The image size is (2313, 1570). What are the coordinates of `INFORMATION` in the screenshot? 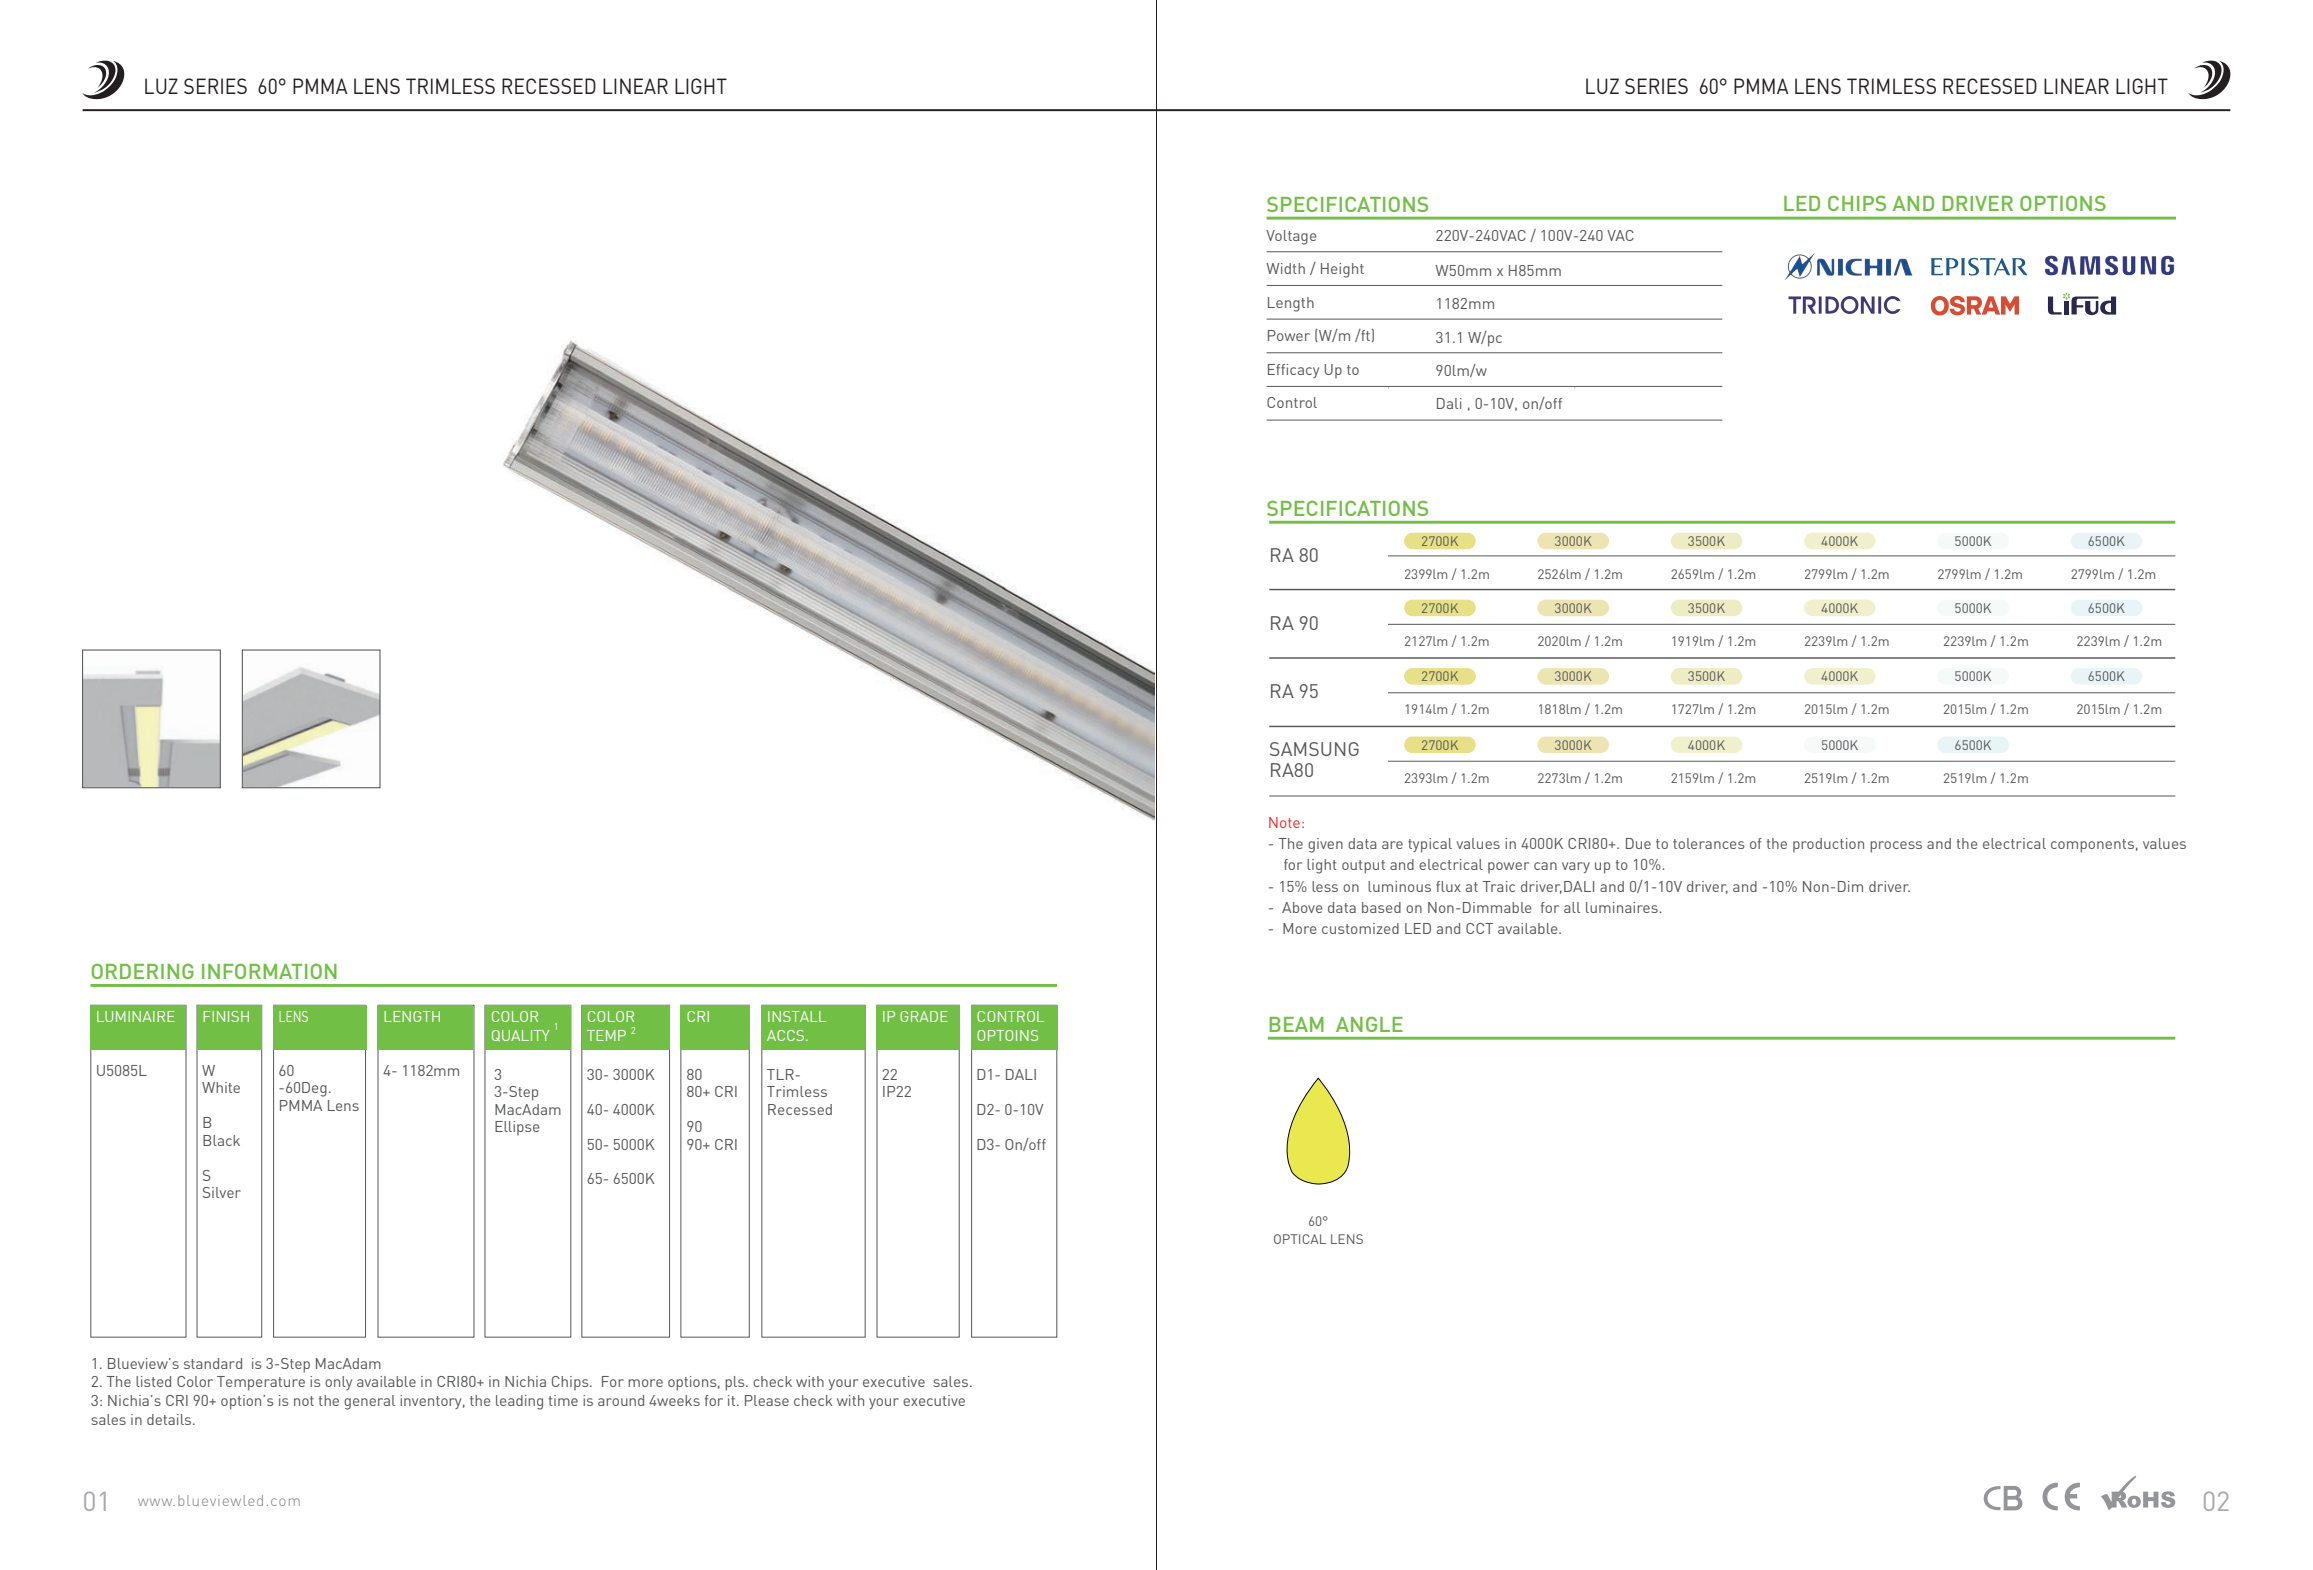 It's located at (269, 971).
